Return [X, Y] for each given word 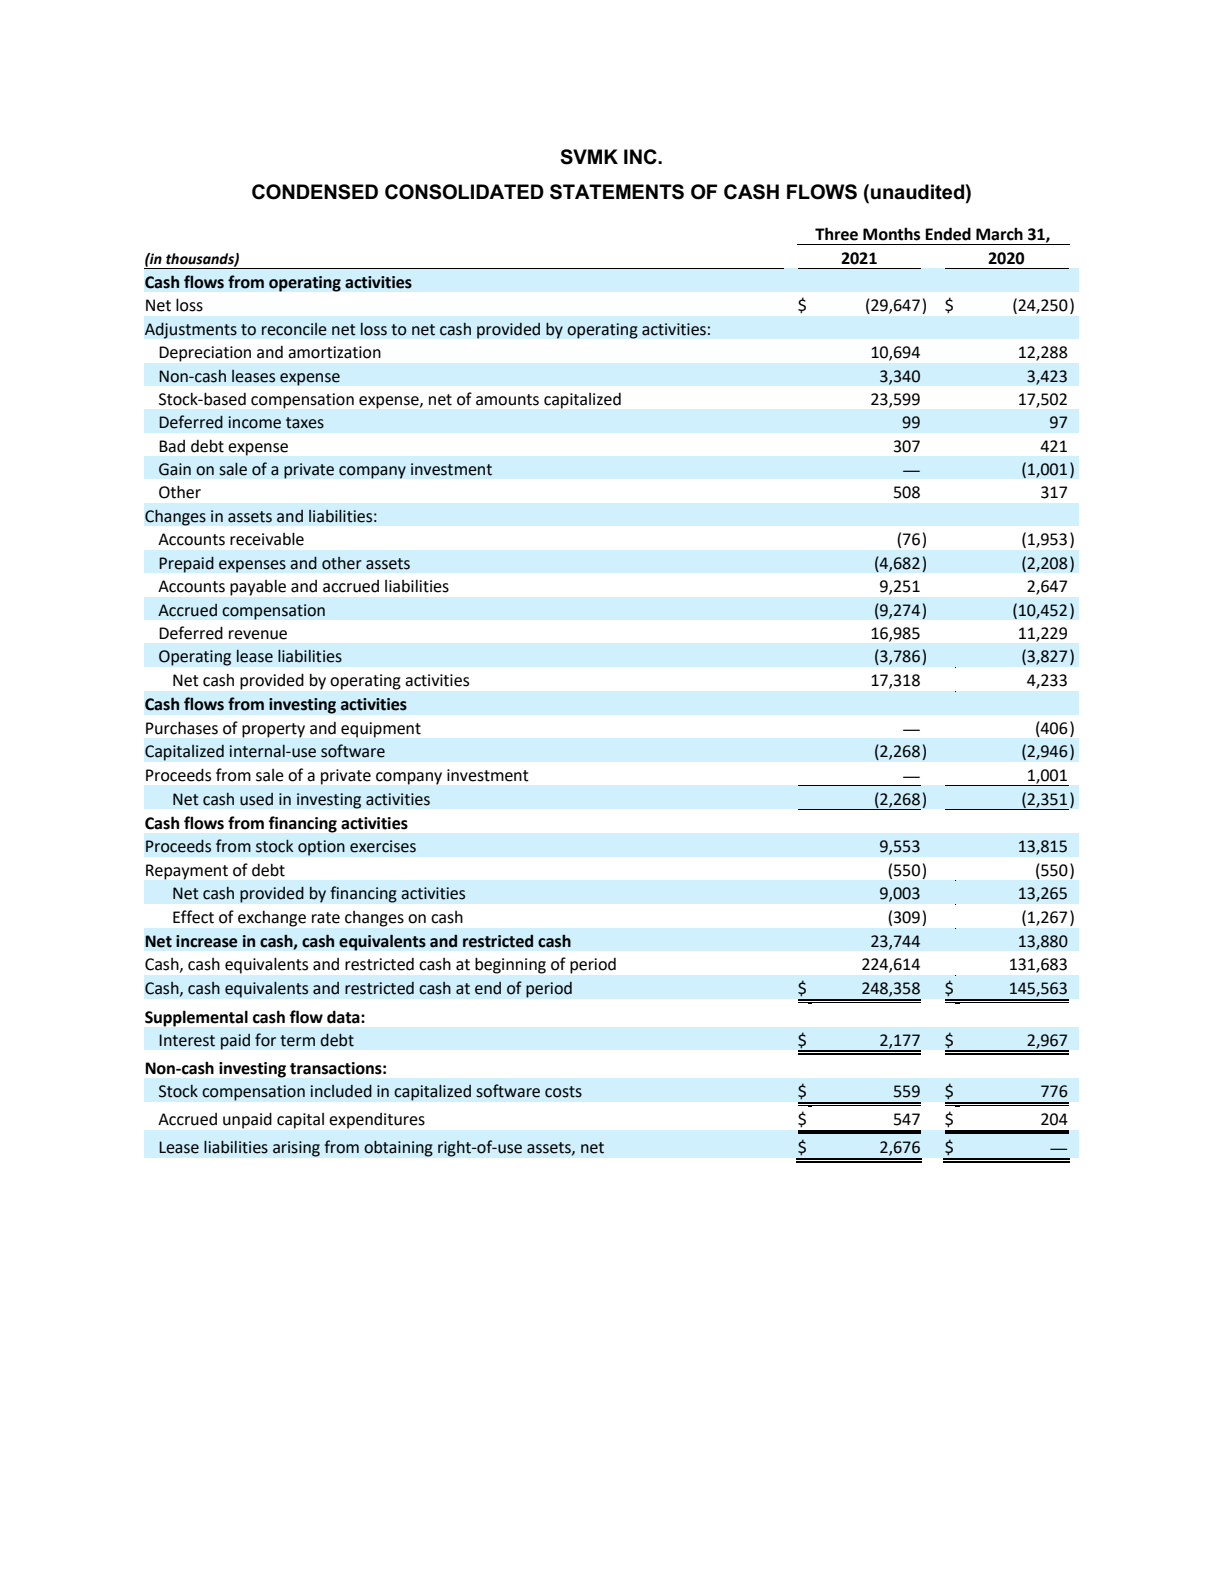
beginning [510, 966]
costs [563, 1092]
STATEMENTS [617, 192]
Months [891, 234]
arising [296, 1149]
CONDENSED [315, 192]
